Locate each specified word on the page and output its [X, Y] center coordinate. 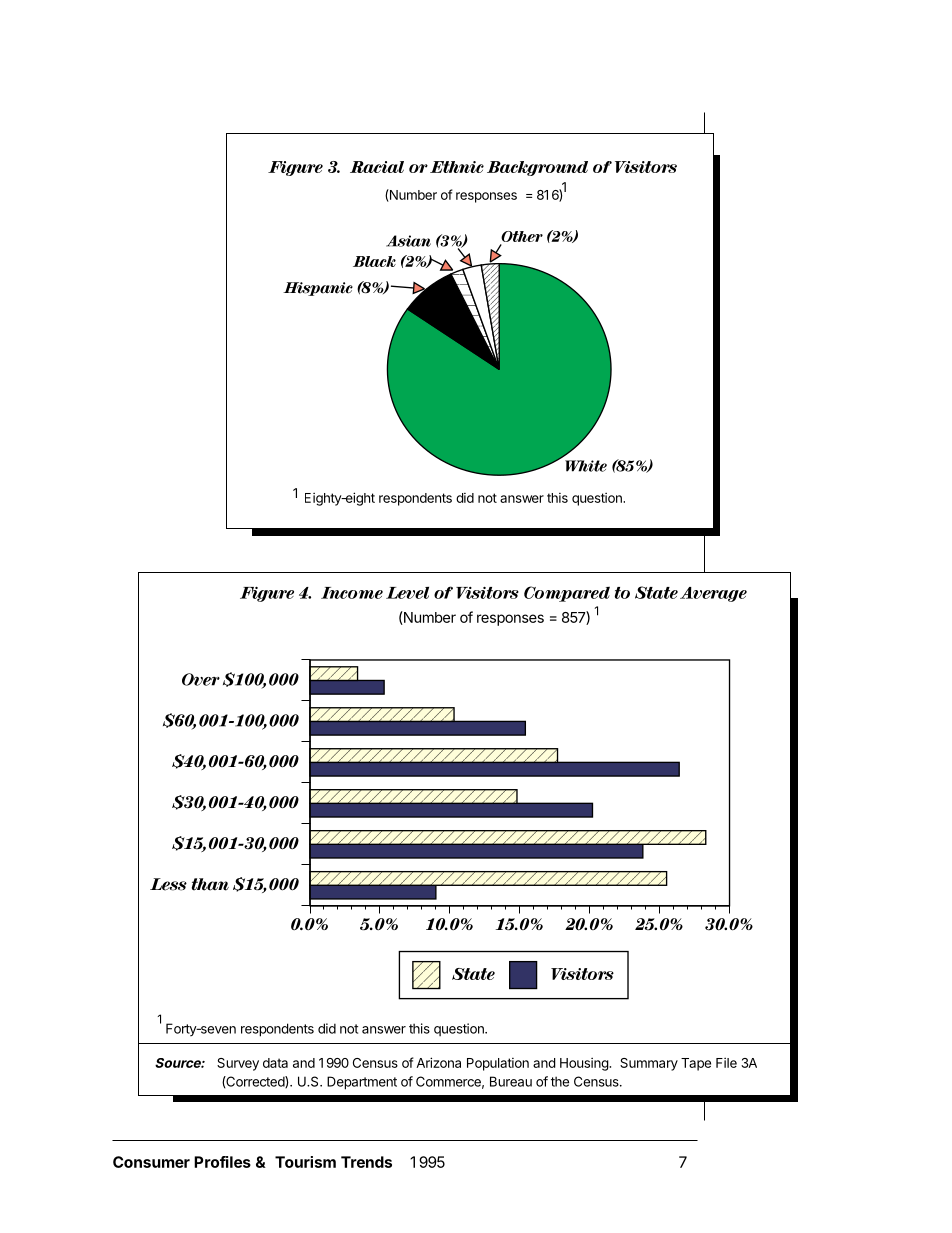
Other [521, 238]
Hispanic [318, 289]
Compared [567, 594]
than [210, 884]
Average [713, 594]
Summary [649, 1064]
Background [537, 168]
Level [407, 593]
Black [374, 261]
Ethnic [457, 167]
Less [168, 884]
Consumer [151, 1162]
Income [352, 593]
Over [201, 679]
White [586, 466]
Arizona [438, 1062]
